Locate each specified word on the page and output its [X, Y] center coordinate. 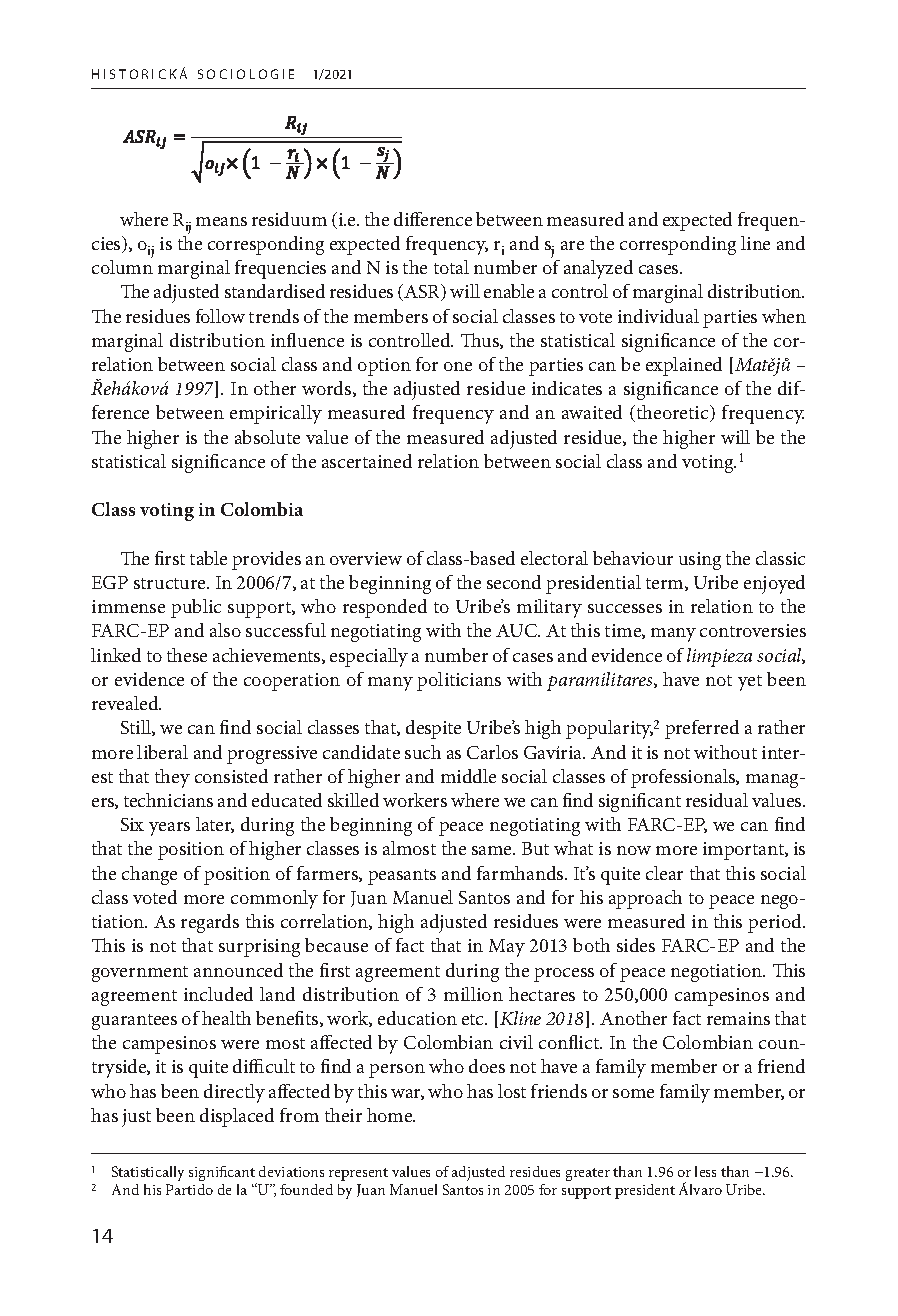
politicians [459, 681]
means [221, 221]
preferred [702, 729]
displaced [237, 1117]
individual [658, 316]
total [451, 267]
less [705, 1171]
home [391, 1115]
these [187, 655]
